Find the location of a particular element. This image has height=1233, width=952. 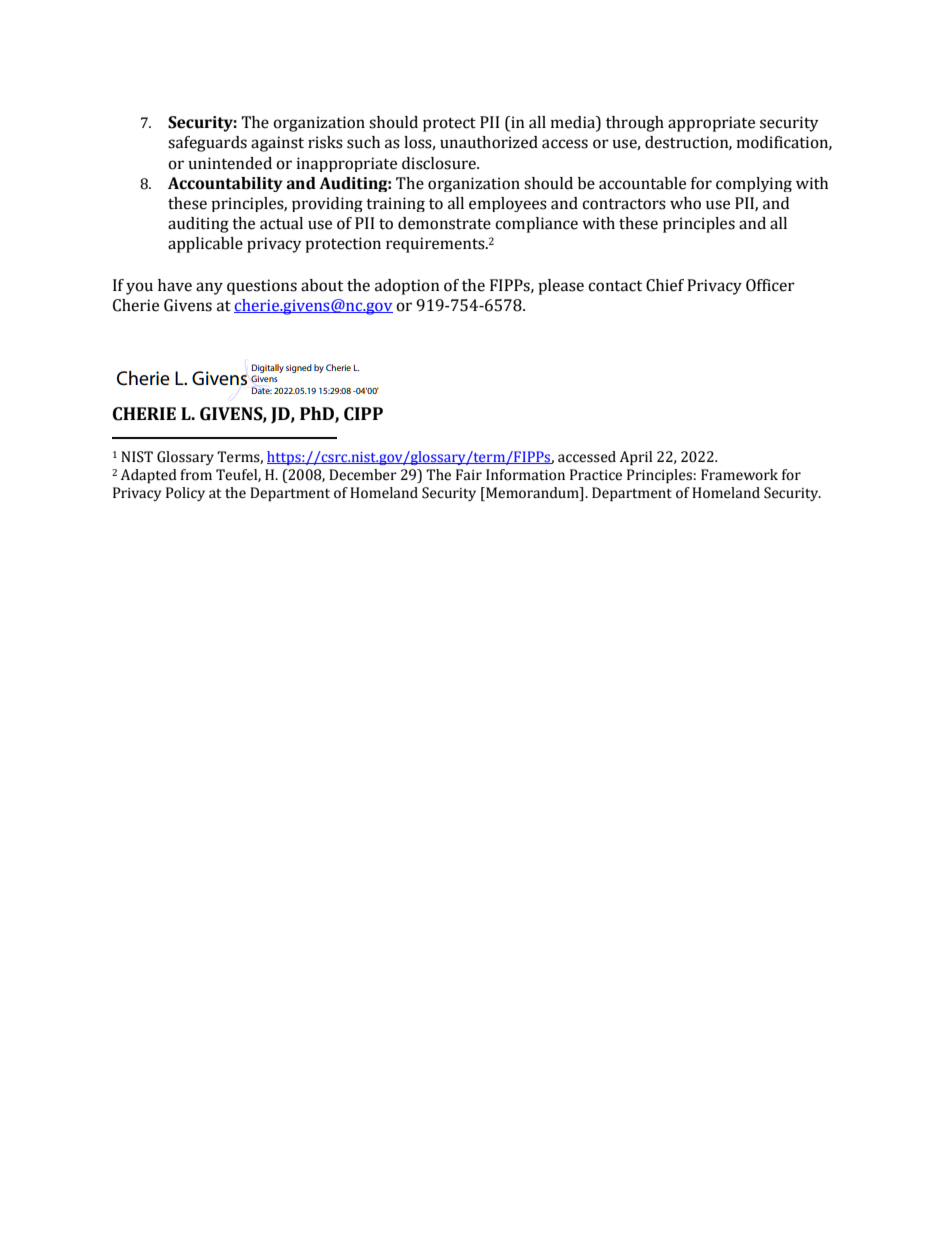

Chief is located at coordinates (665, 285).
